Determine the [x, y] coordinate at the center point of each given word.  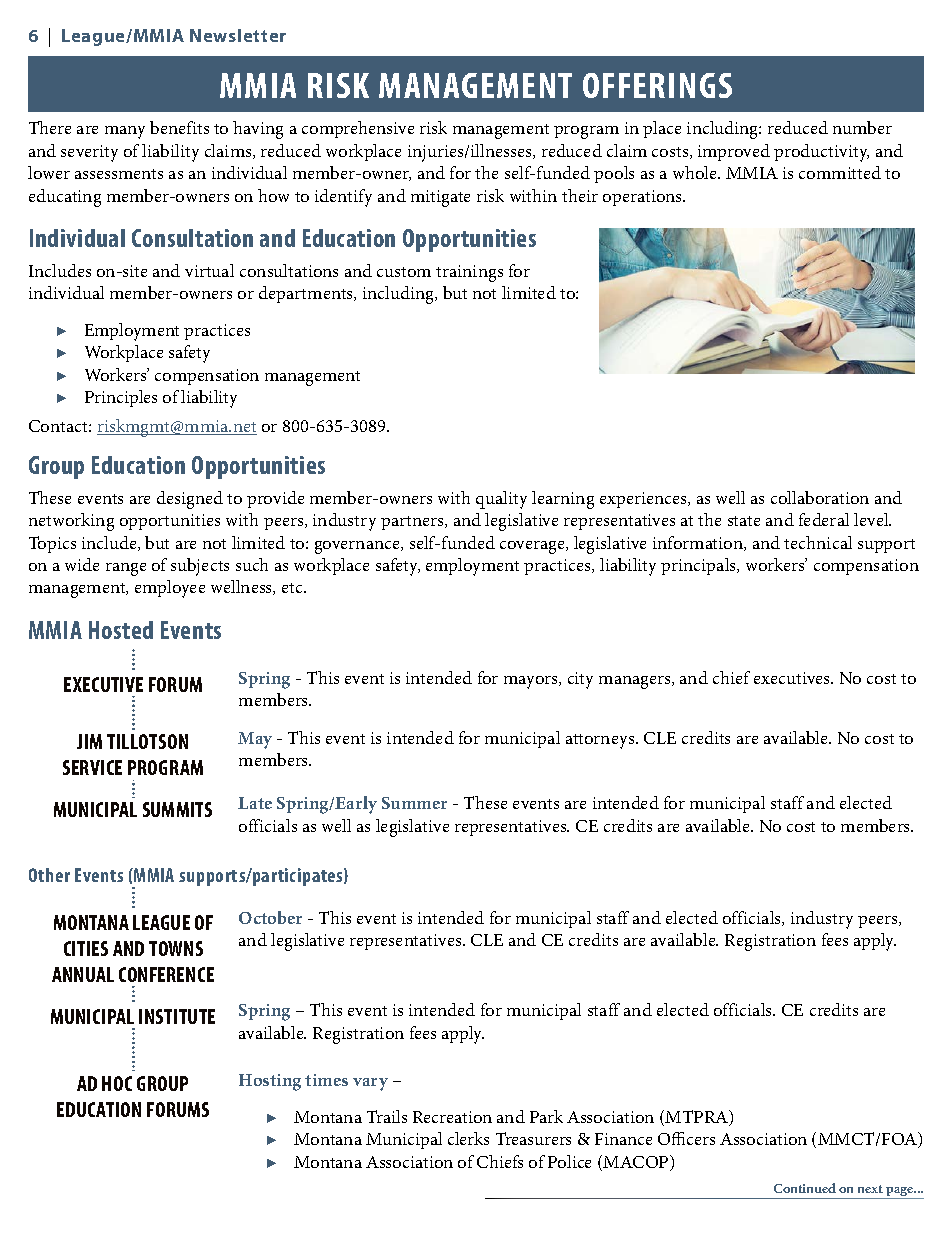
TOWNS [176, 948]
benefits [179, 127]
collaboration [820, 497]
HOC [117, 1083]
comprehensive [358, 129]
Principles [121, 398]
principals [700, 566]
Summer [414, 803]
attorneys [601, 741]
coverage [533, 547]
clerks [468, 1138]
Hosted [121, 630]
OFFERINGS [657, 85]
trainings [469, 273]
